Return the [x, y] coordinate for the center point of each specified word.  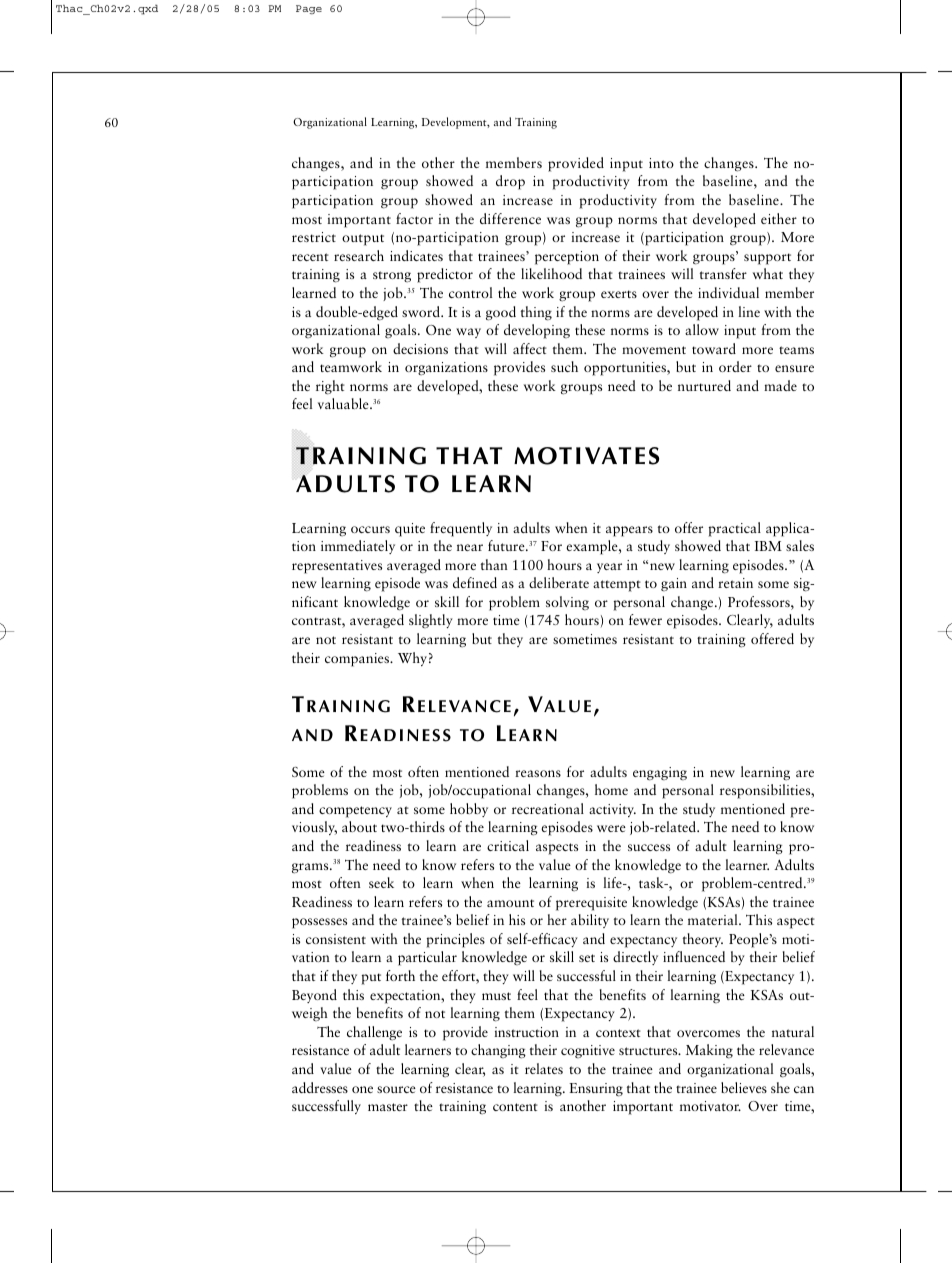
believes [744, 1087]
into [661, 163]
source [396, 1089]
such [564, 366]
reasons [538, 773]
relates [544, 1068]
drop [510, 182]
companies [358, 660]
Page [309, 9]
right [330, 387]
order [735, 366]
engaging [660, 774]
